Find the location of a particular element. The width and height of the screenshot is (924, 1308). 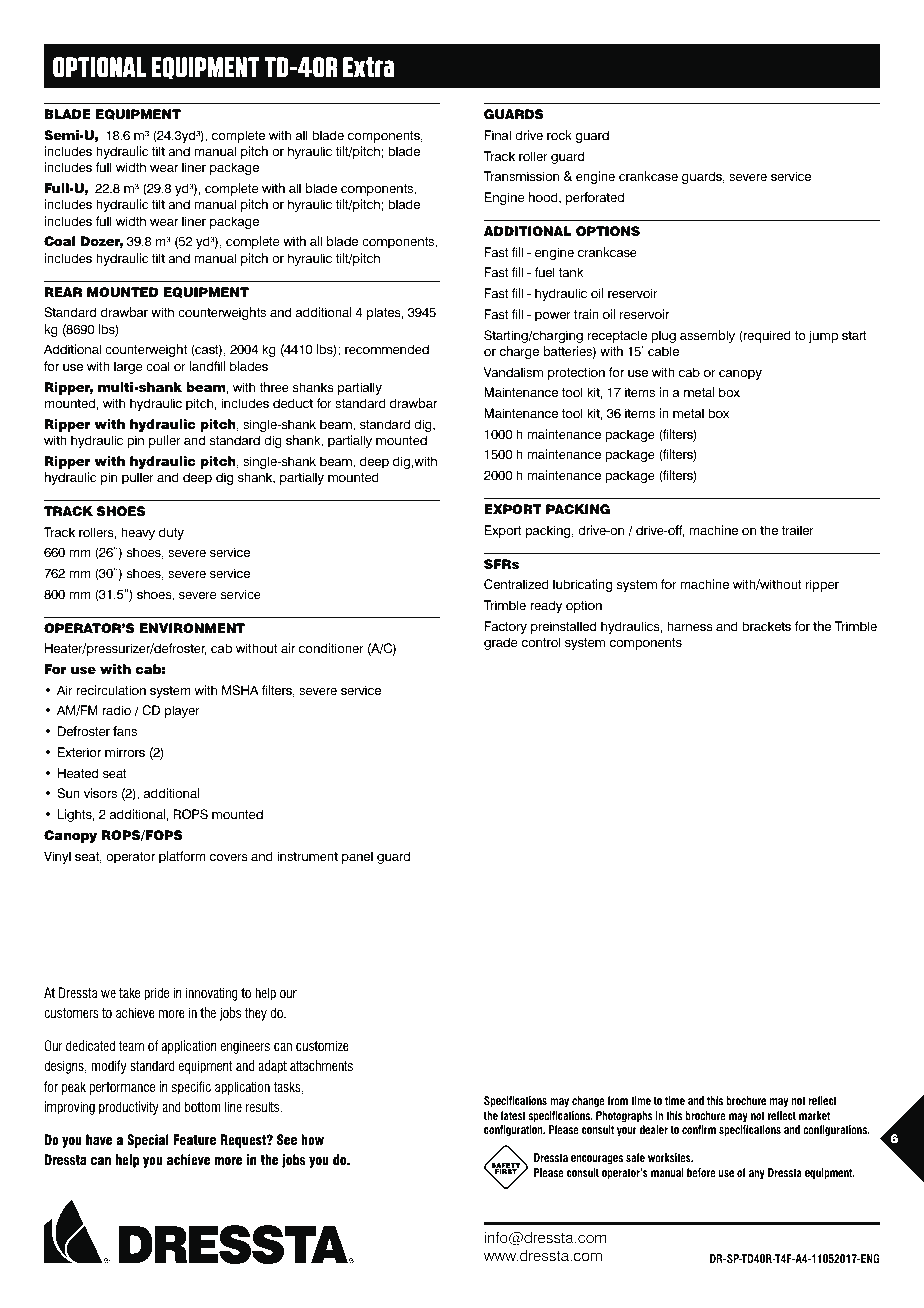

ENVIRONMENT is located at coordinates (192, 628).
